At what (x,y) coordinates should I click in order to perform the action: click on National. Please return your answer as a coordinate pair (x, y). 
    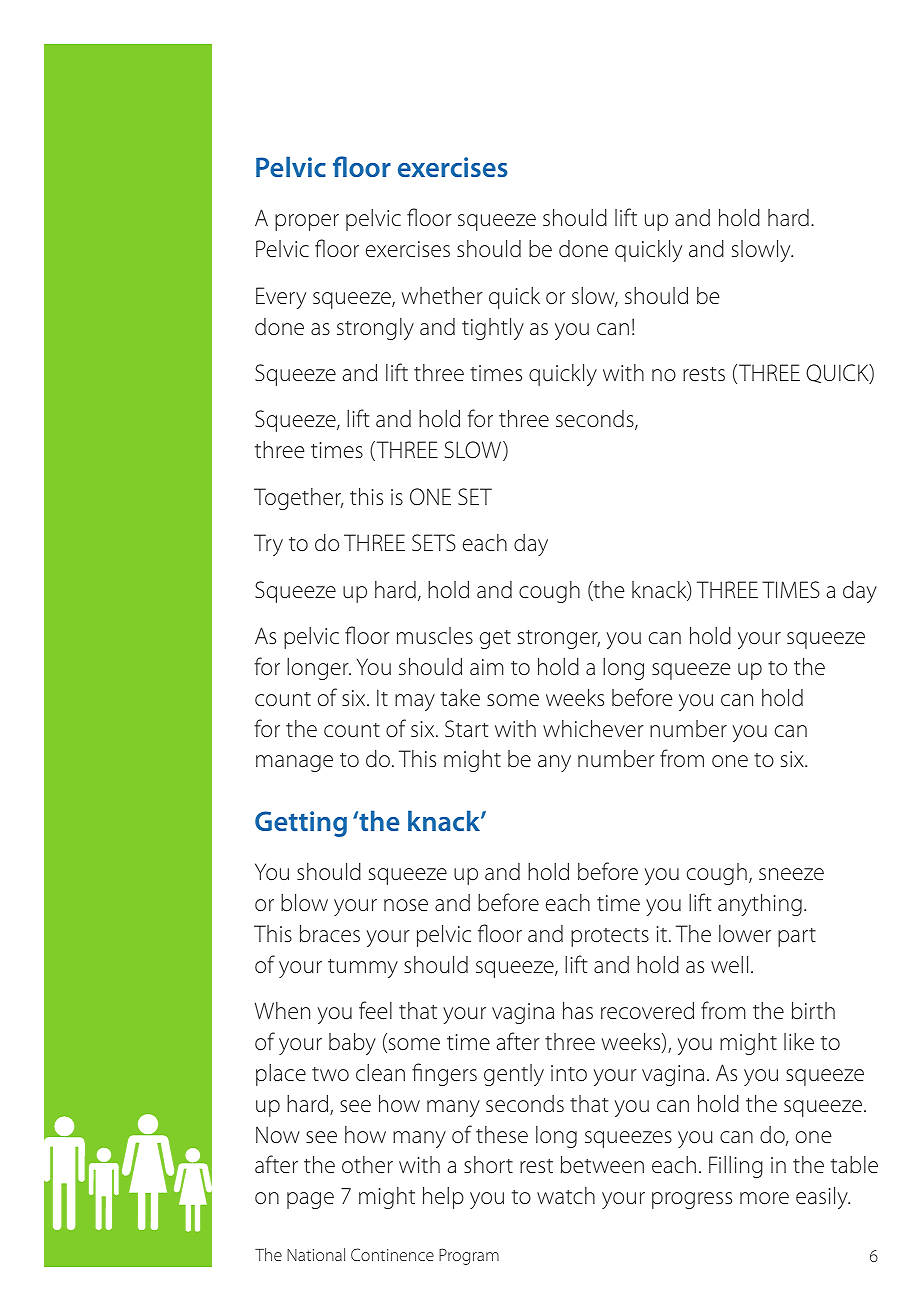
    Looking at the image, I should click on (316, 1254).
